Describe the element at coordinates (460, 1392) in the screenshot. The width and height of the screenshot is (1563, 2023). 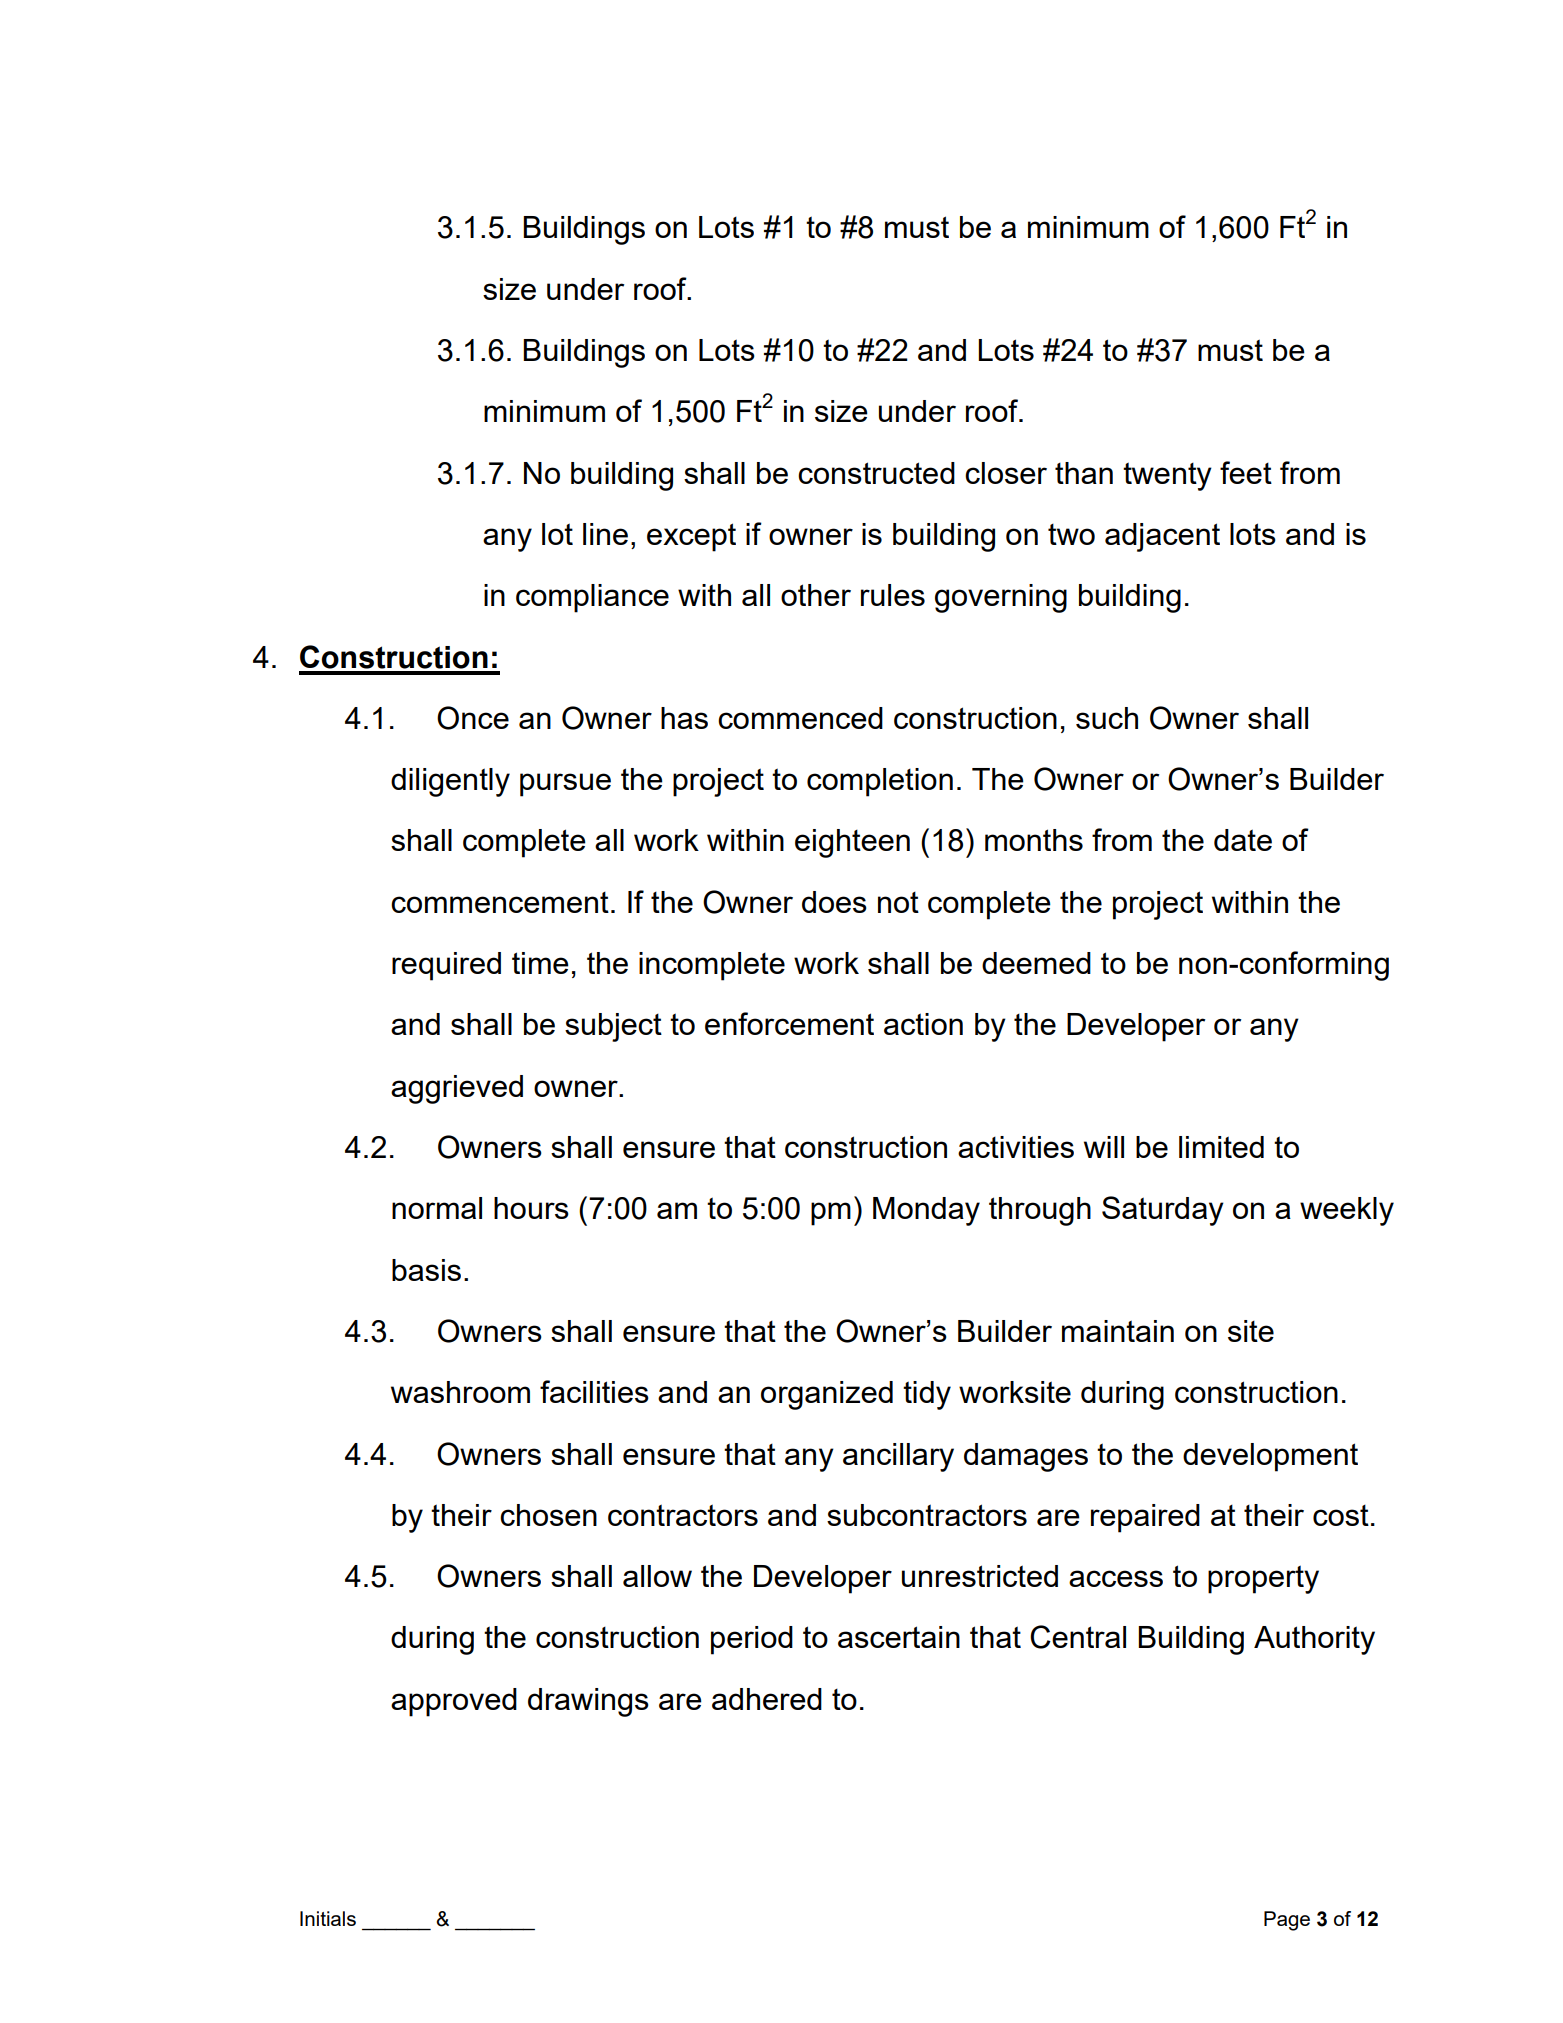
I see `washroom` at that location.
